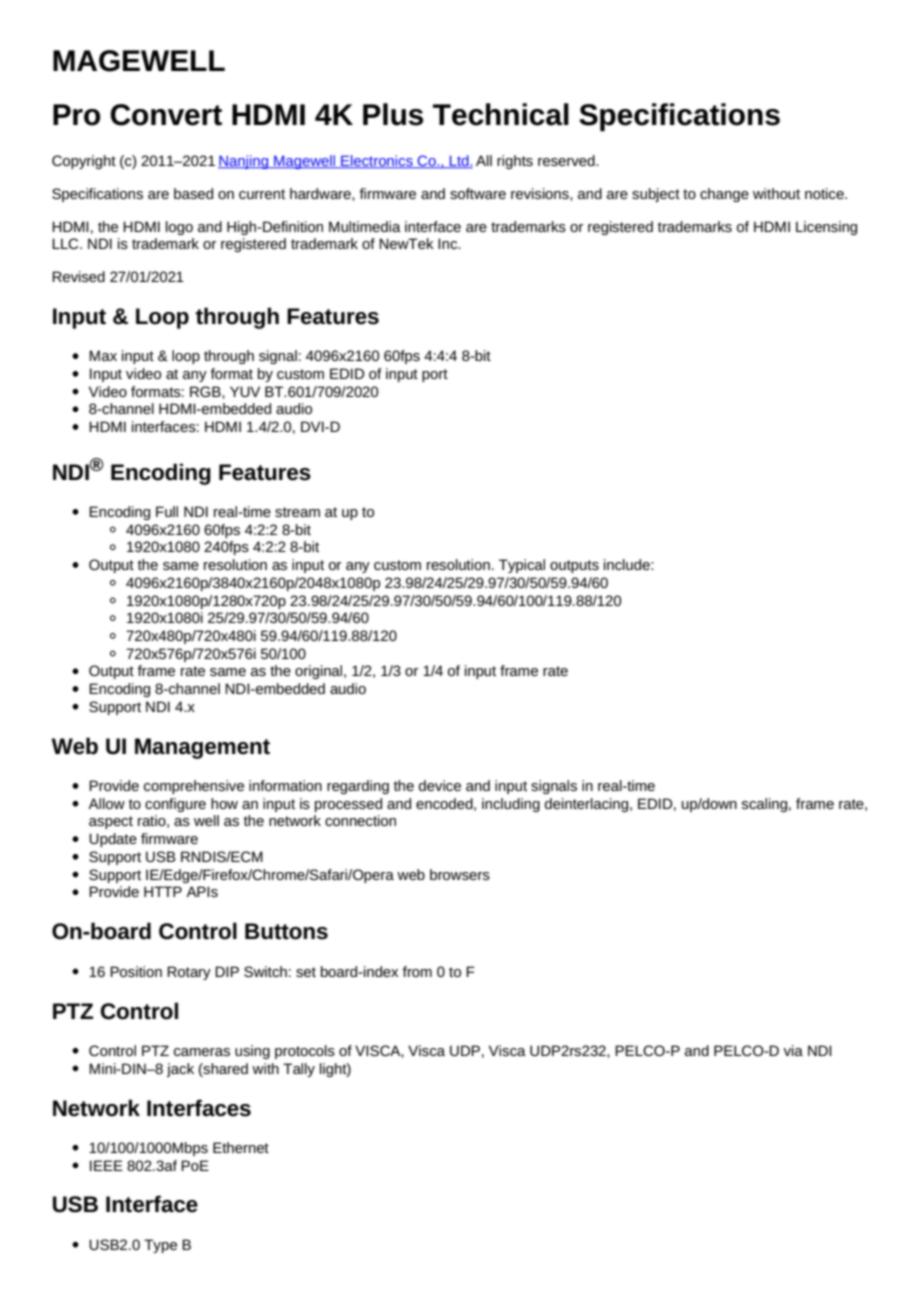 The height and width of the image is (1308, 924). I want to click on Management, so click(202, 748).
